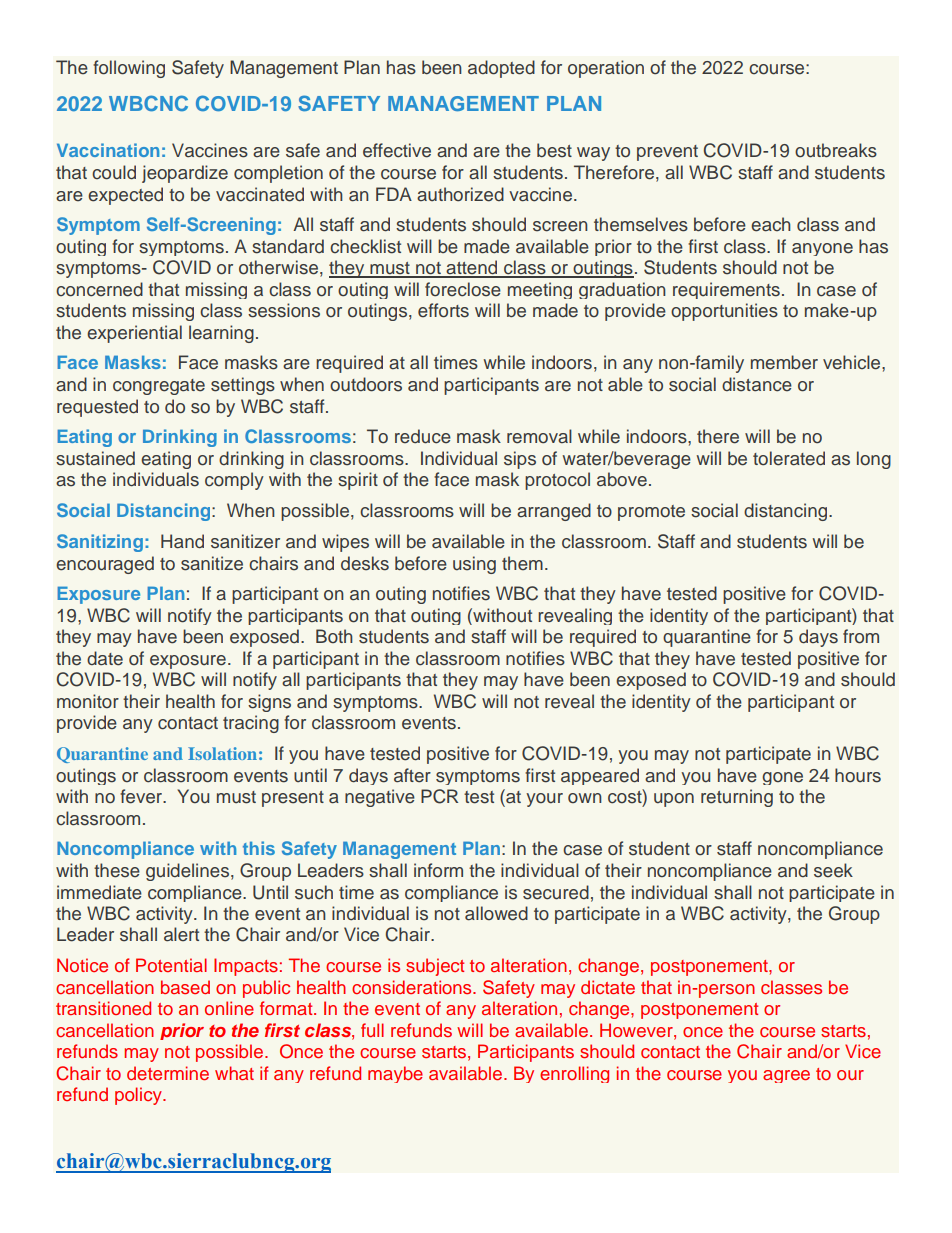 This screenshot has width=952, height=1233. Describe the element at coordinates (861, 636) in the screenshot. I see `from` at that location.
